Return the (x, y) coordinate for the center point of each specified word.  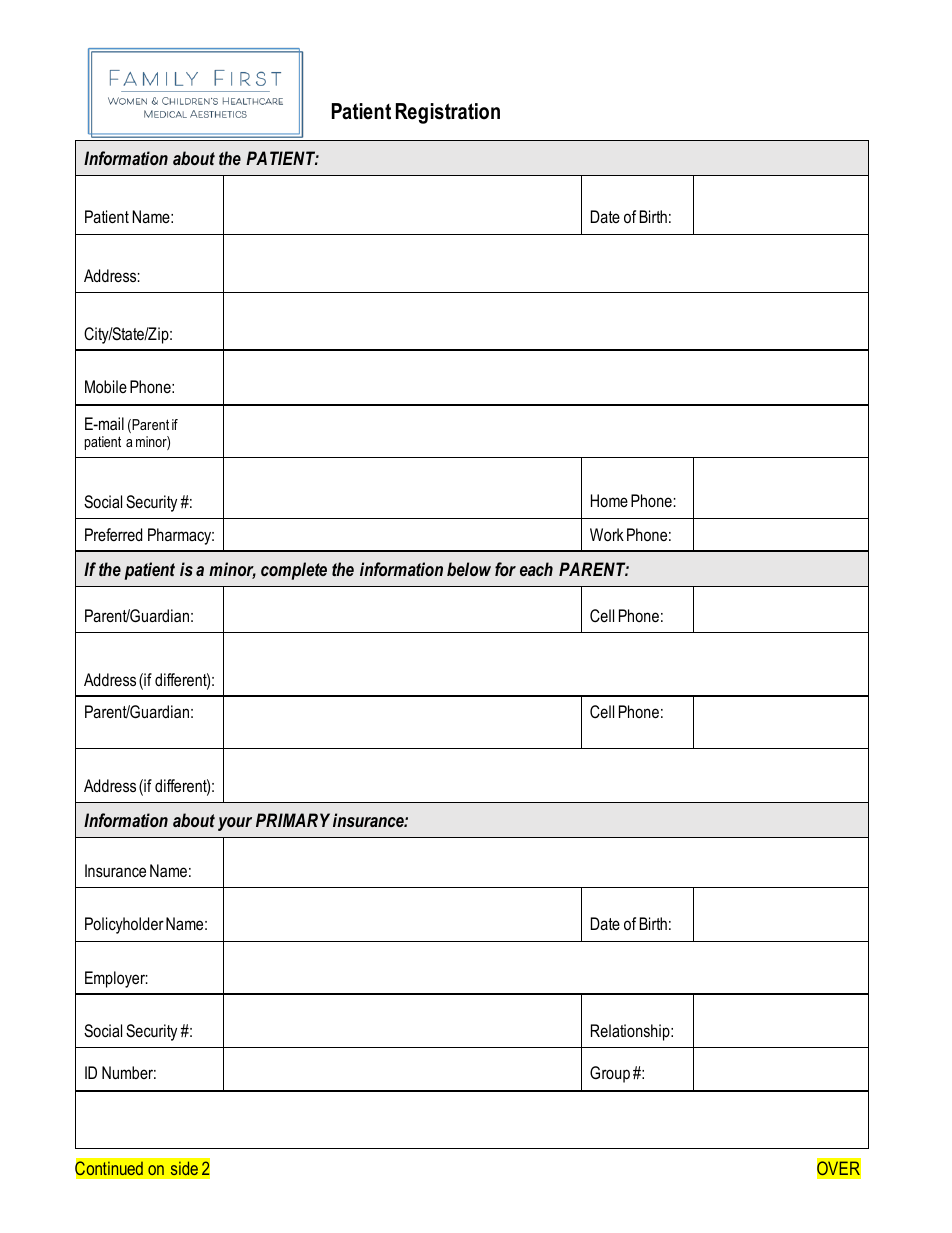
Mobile (106, 386)
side (184, 1168)
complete (294, 571)
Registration (448, 113)
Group (610, 1074)
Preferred (113, 534)
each (536, 569)
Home (609, 500)
